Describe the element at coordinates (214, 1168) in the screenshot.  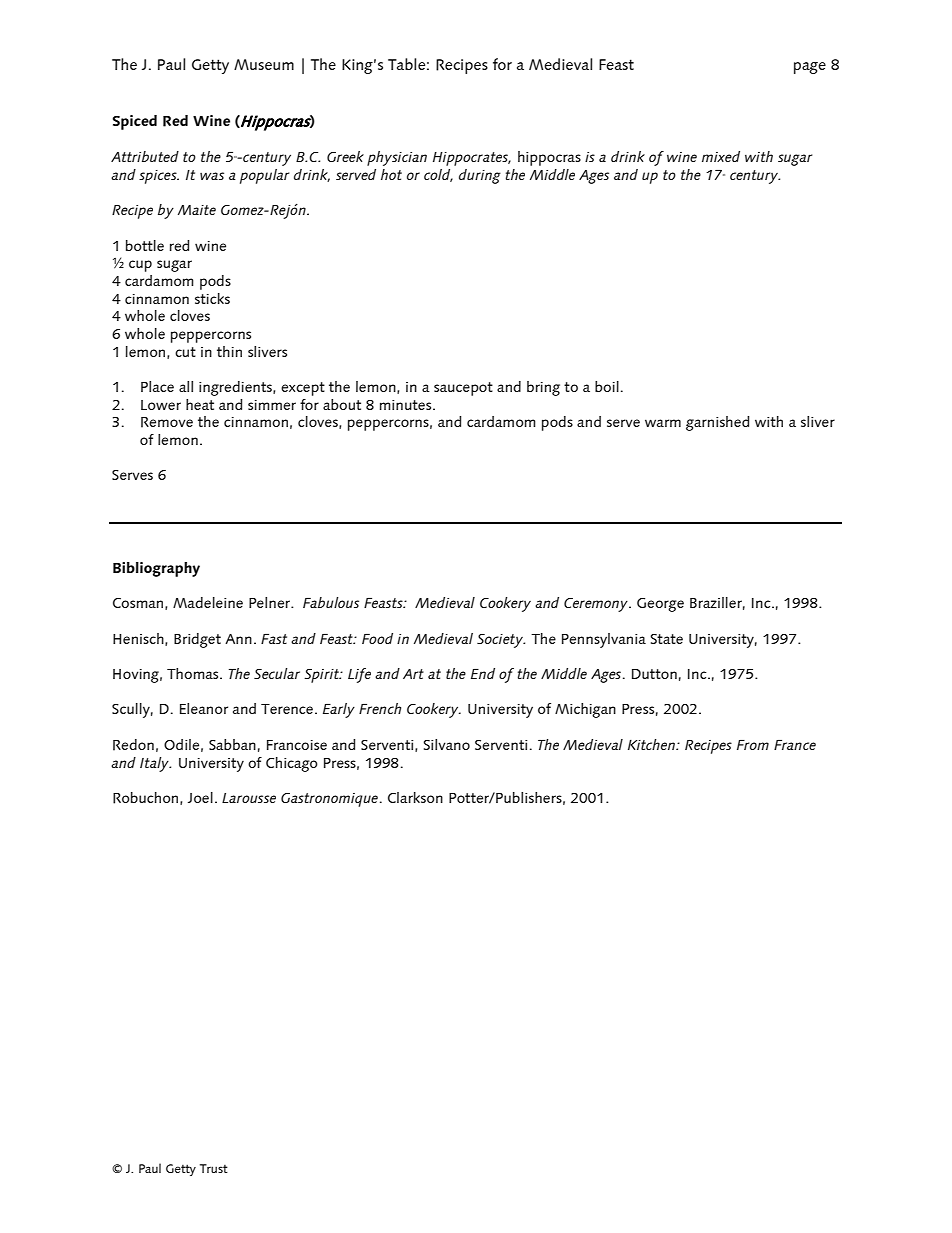
I see `Trust` at that location.
